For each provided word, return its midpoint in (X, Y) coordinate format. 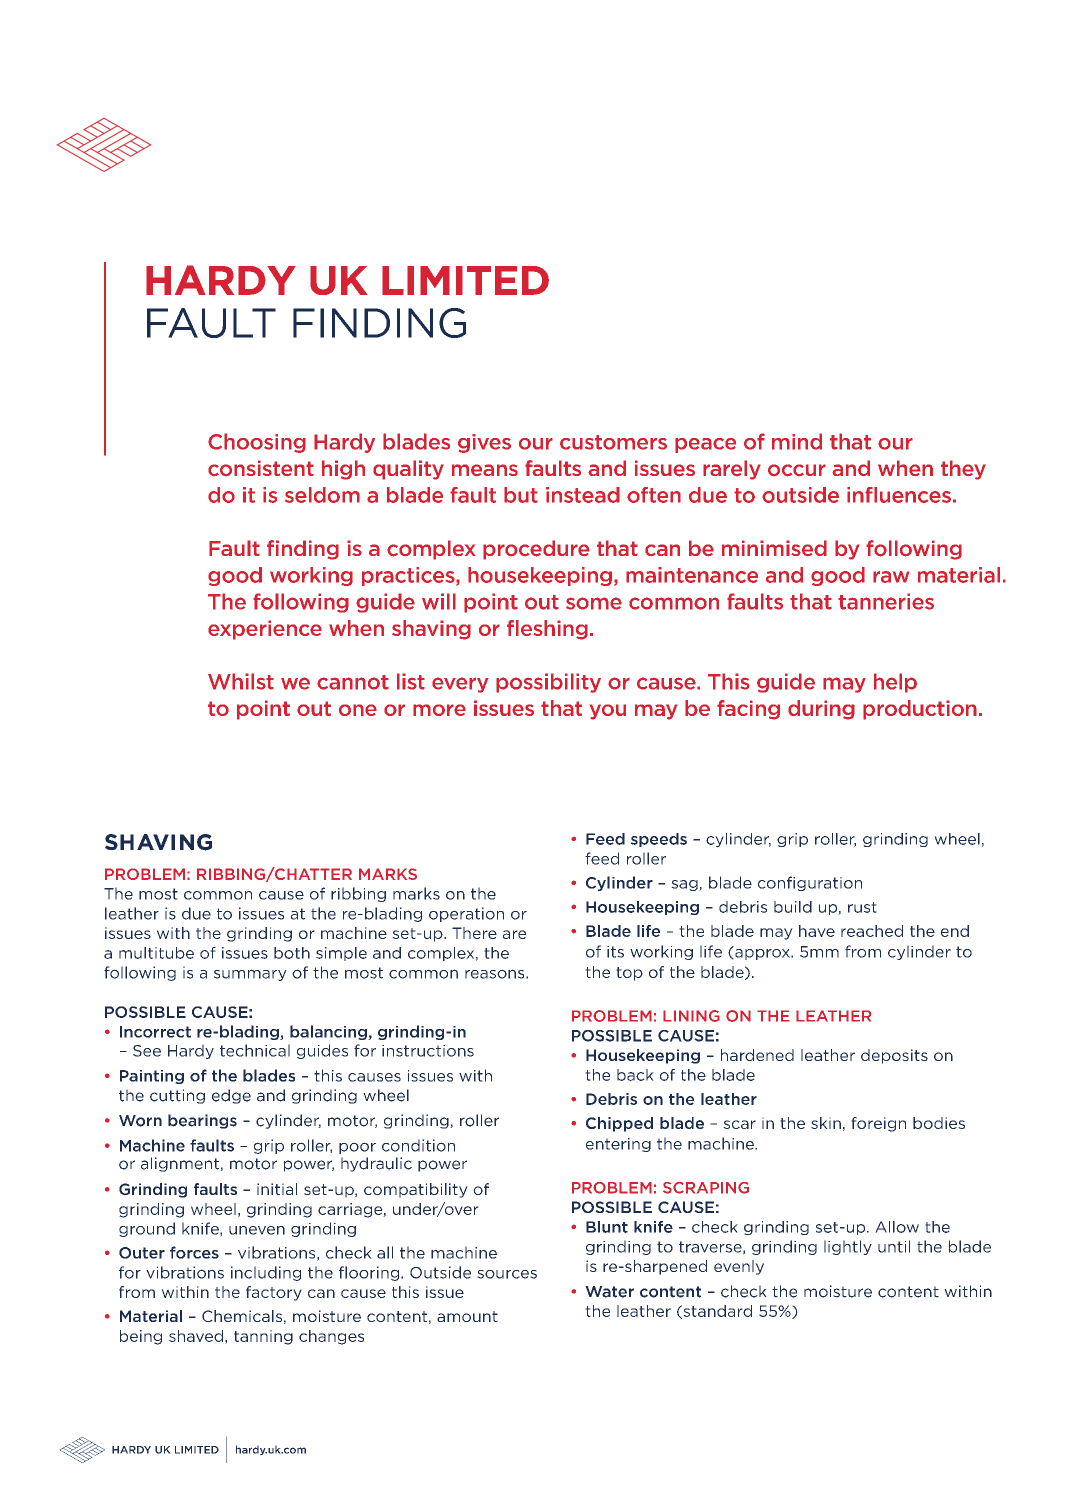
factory (274, 1293)
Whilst (241, 681)
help (895, 683)
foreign (878, 1124)
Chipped (619, 1124)
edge (231, 1096)
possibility (548, 683)
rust (862, 907)
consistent (261, 468)
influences (899, 495)
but (521, 495)
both (292, 953)
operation (466, 914)
